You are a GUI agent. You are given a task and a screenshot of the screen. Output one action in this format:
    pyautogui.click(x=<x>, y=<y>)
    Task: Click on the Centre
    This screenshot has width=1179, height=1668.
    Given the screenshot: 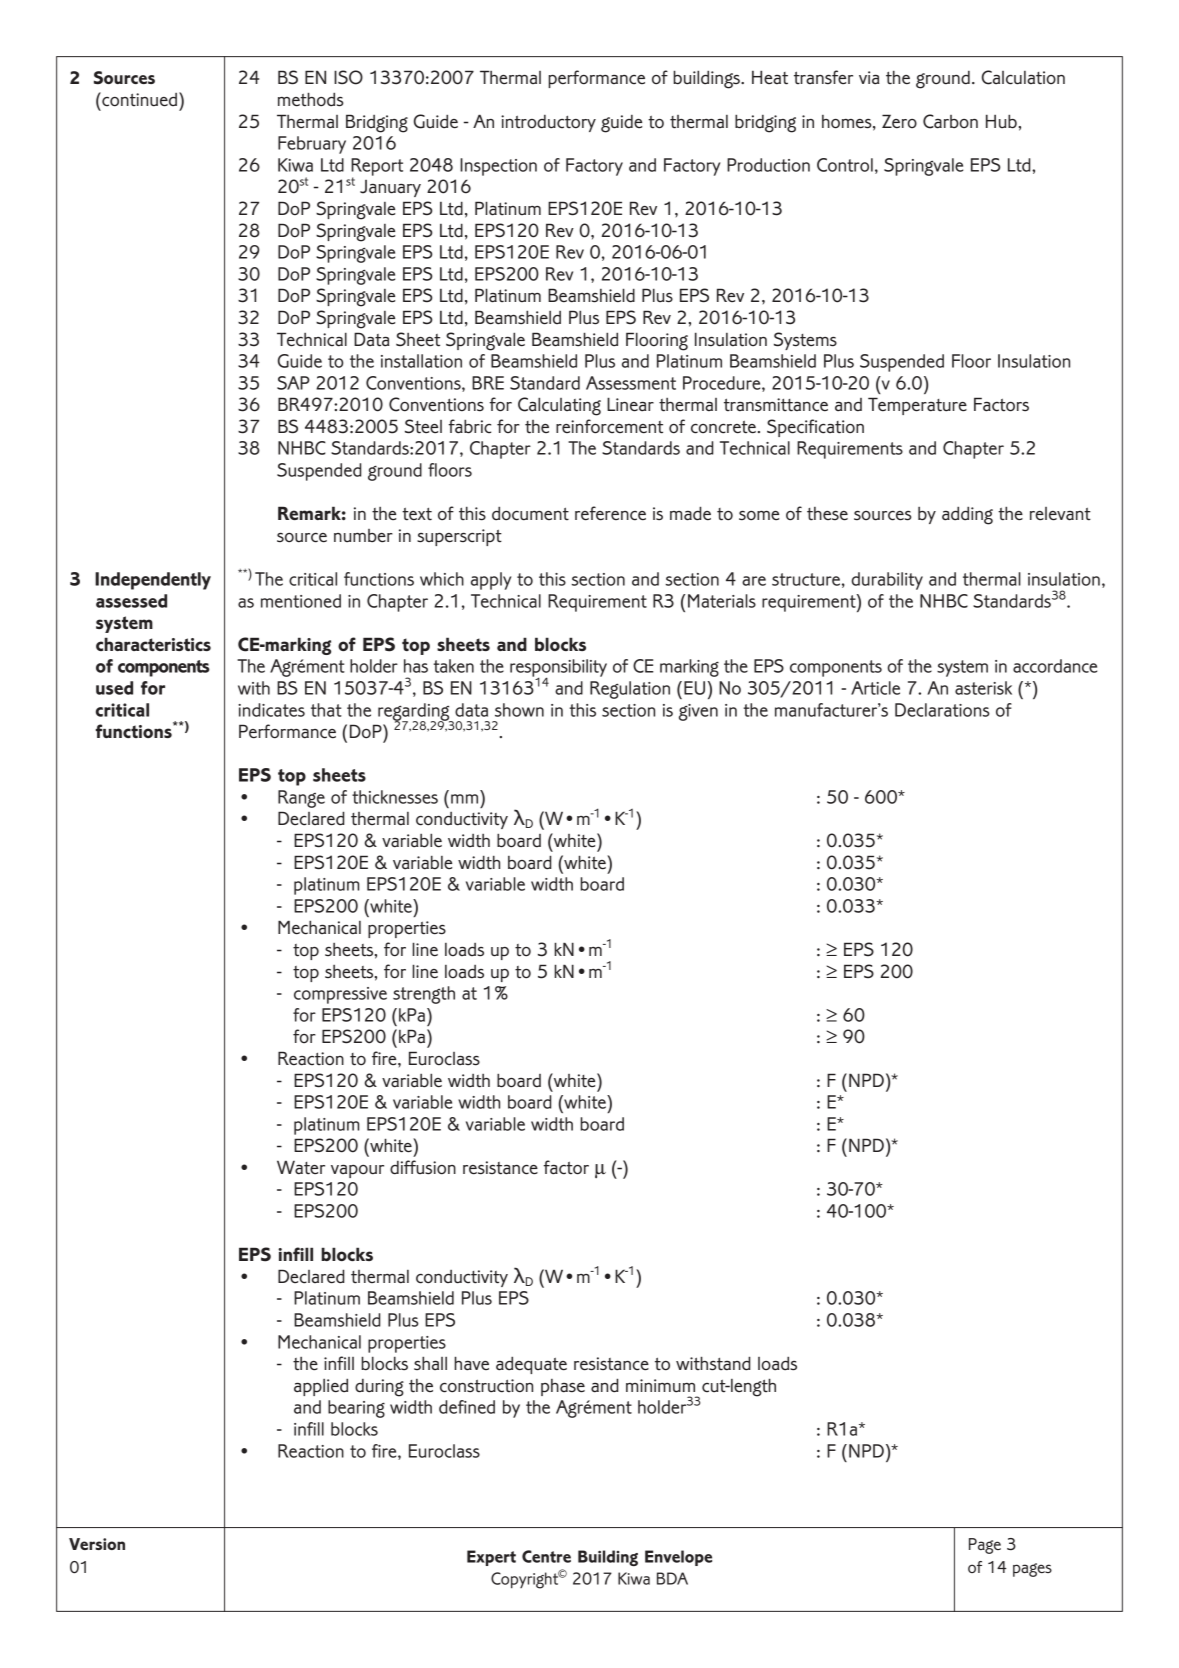 What is the action you would take?
    pyautogui.click(x=546, y=1556)
